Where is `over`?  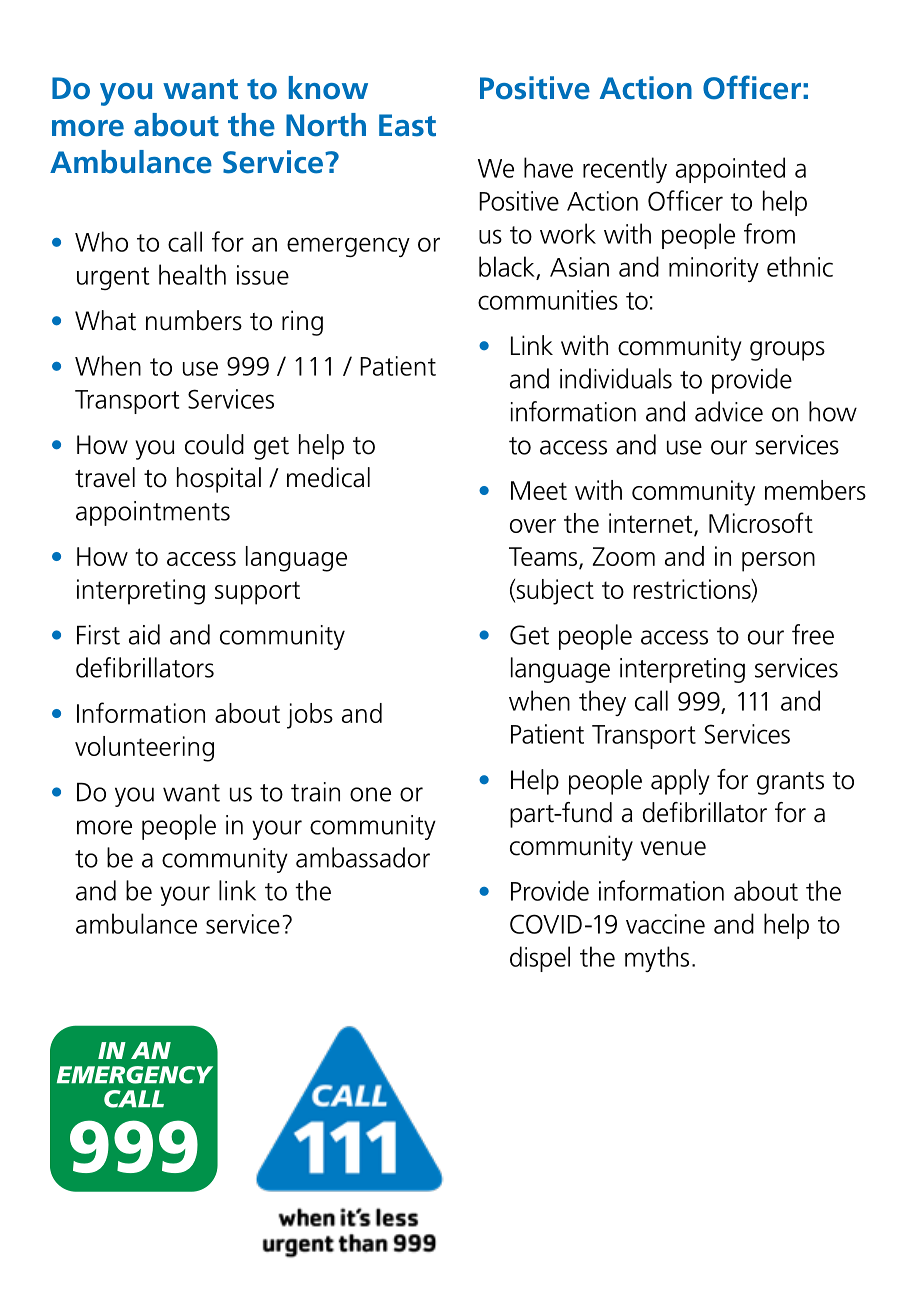
over is located at coordinates (533, 526).
